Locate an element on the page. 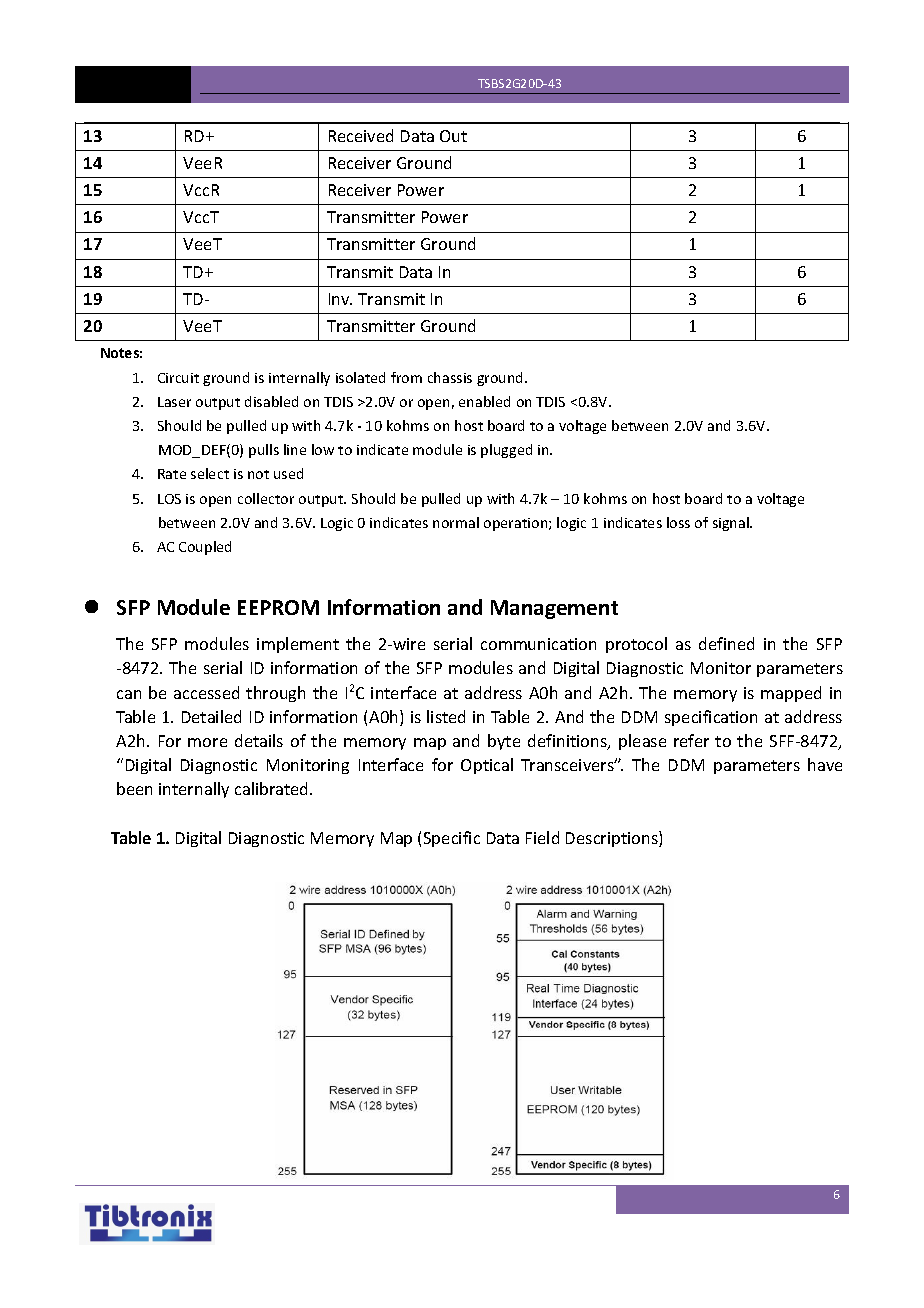 Image resolution: width=924 pixels, height=1308 pixels. signal is located at coordinates (732, 524).
